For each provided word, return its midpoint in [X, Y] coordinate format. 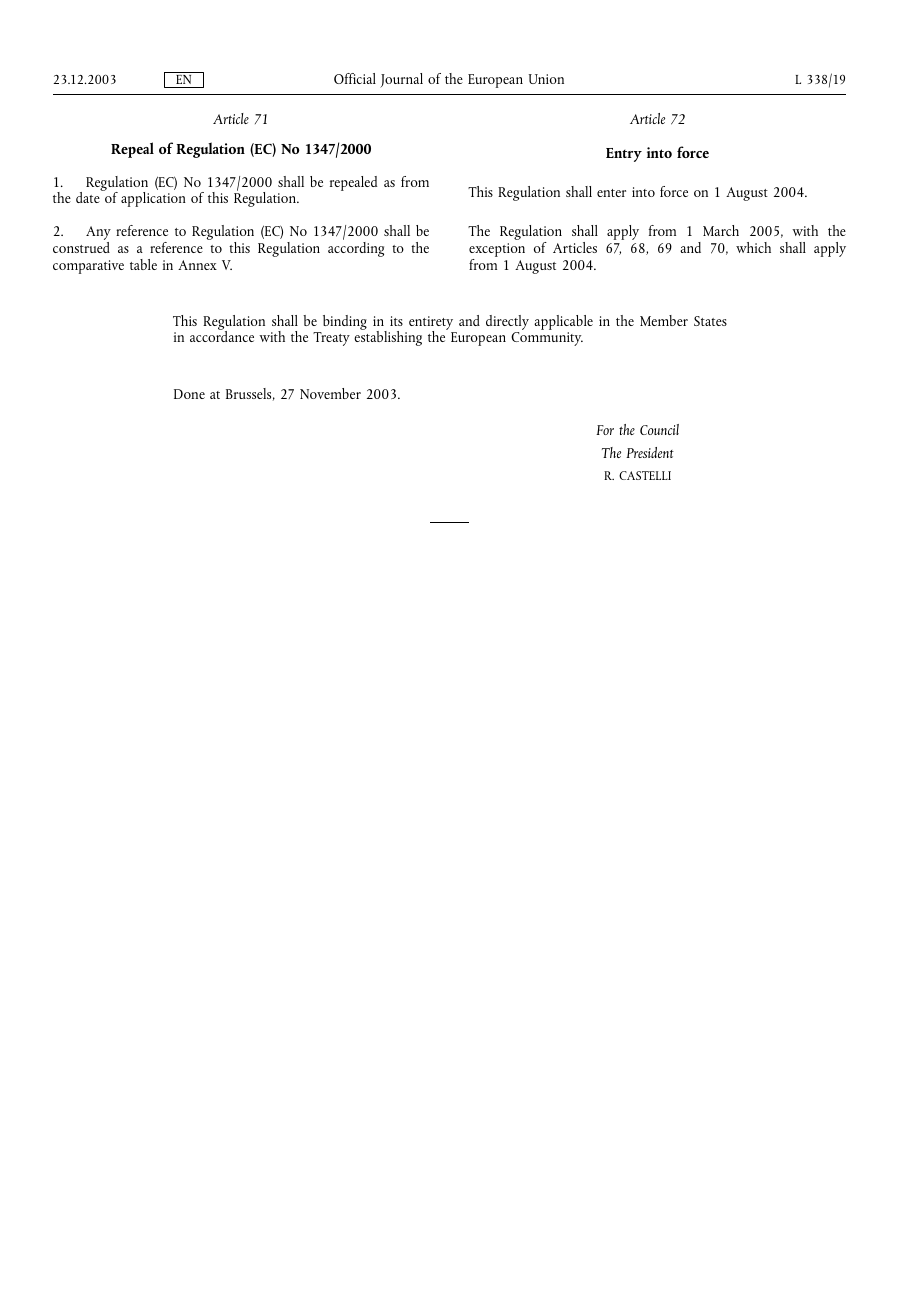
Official [355, 78]
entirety [432, 324]
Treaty [331, 339]
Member [664, 320]
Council [659, 429]
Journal [401, 80]
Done [189, 394]
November [330, 393]
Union [546, 79]
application [153, 199]
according [356, 249]
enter [611, 193]
